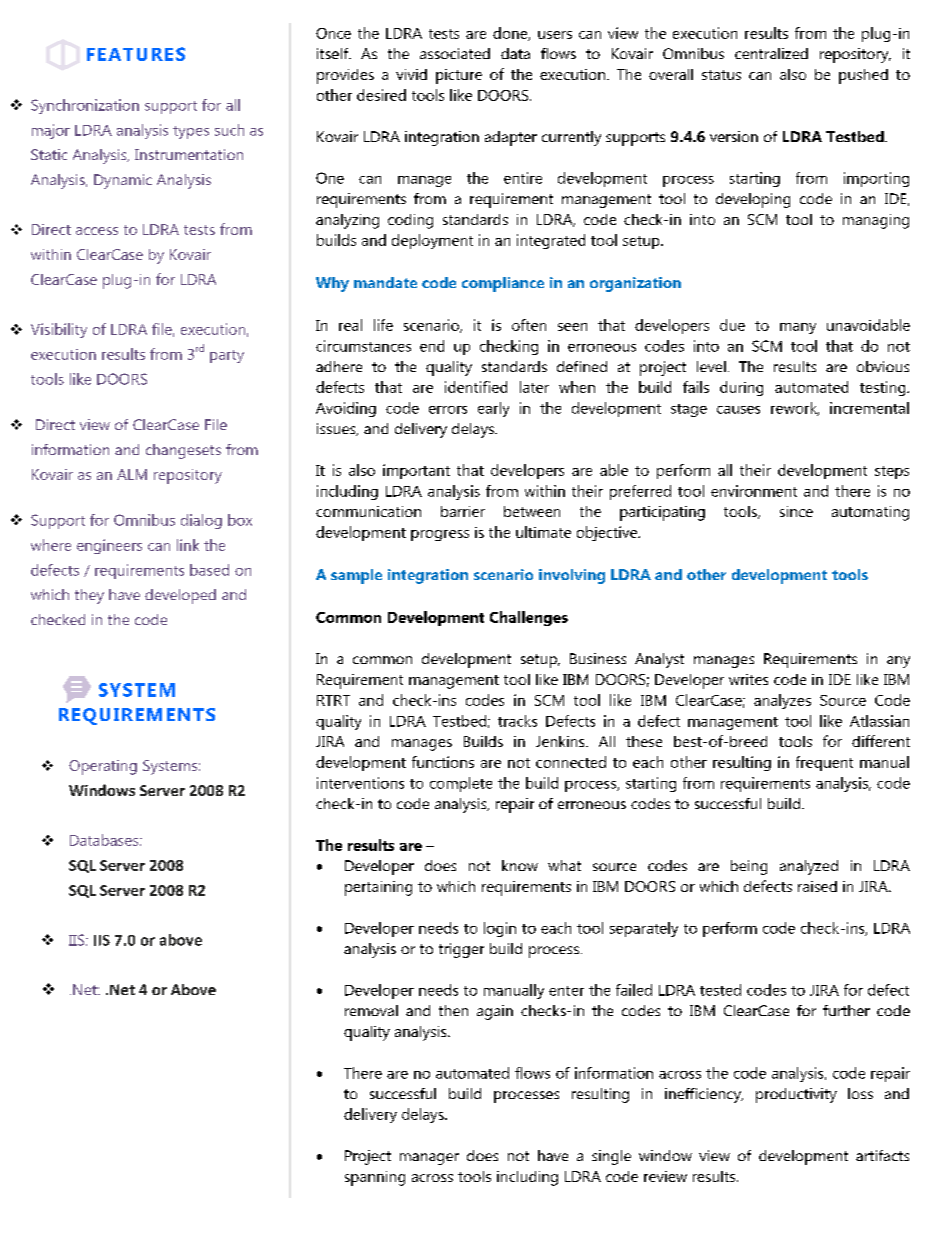 This screenshot has height=1233, width=952. I want to click on errors, so click(448, 410).
